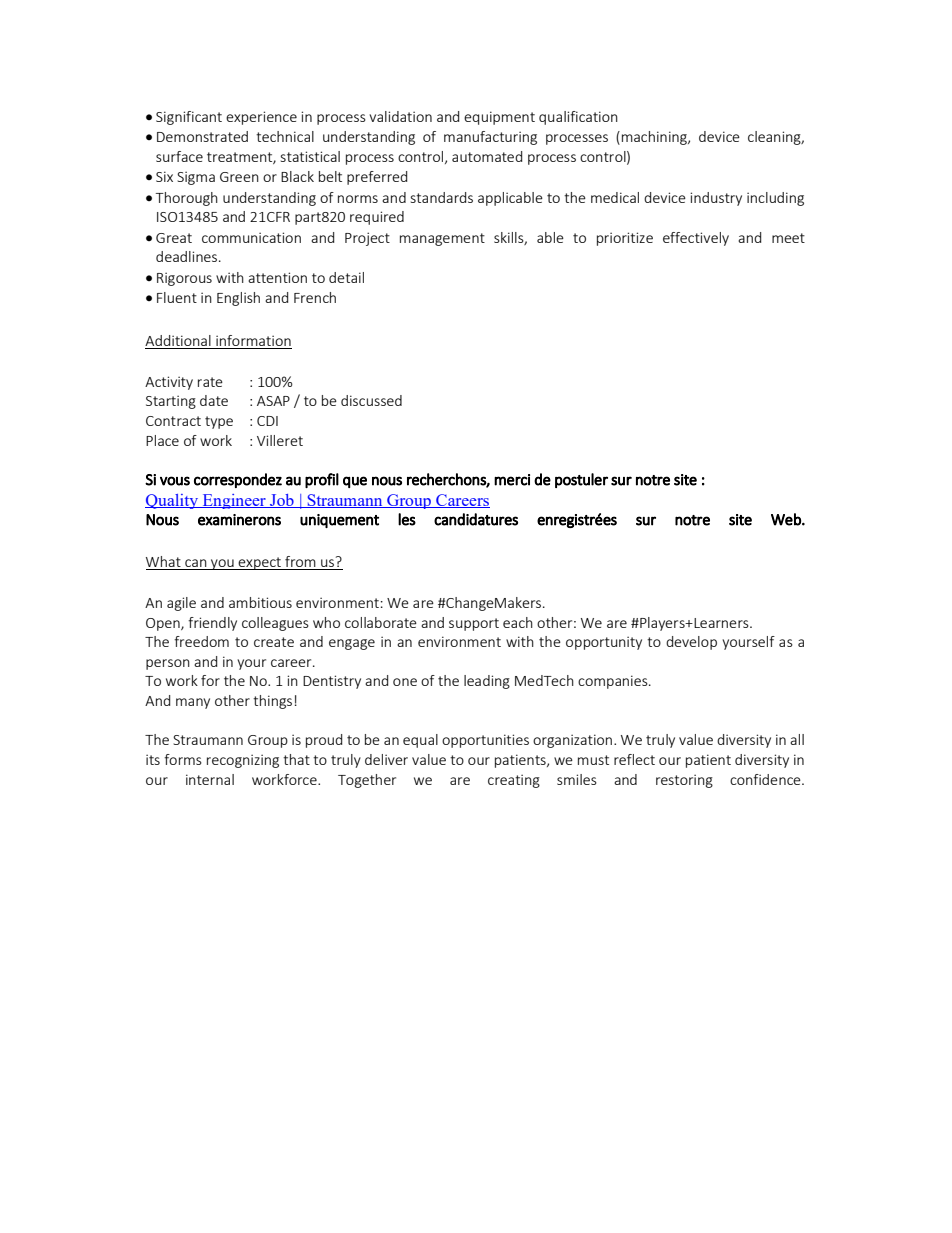 This document has height=1233, width=952. Describe the element at coordinates (474, 624) in the document. I see `support` at that location.
